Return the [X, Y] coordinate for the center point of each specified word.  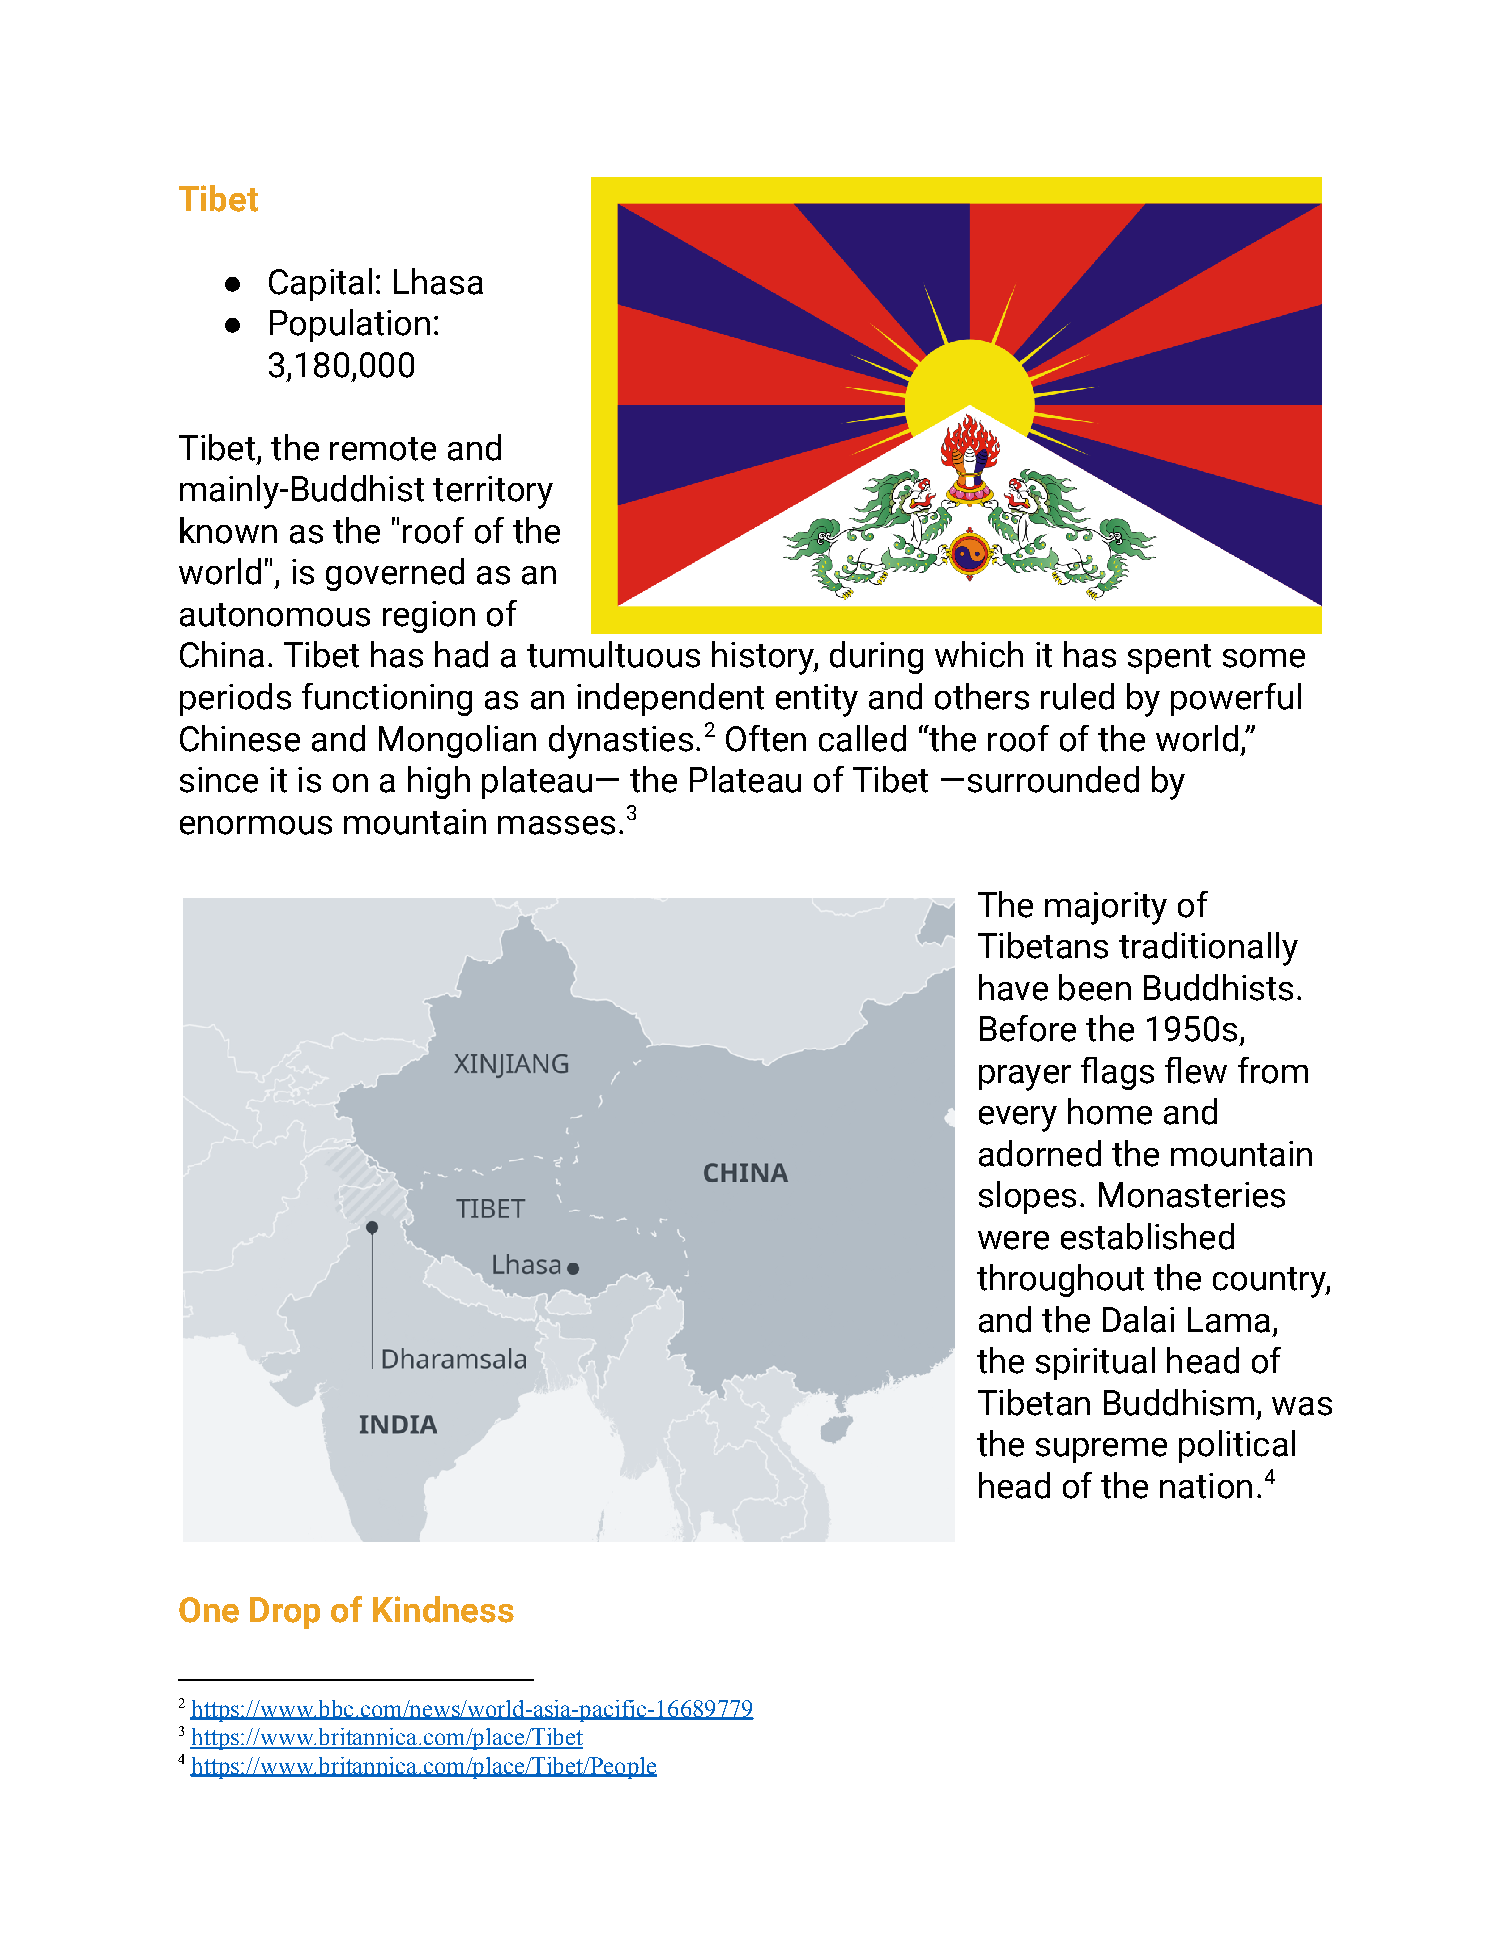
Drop [285, 1613]
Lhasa [438, 281]
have [1013, 987]
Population [350, 325]
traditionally [1208, 949]
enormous [256, 825]
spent [1169, 659]
